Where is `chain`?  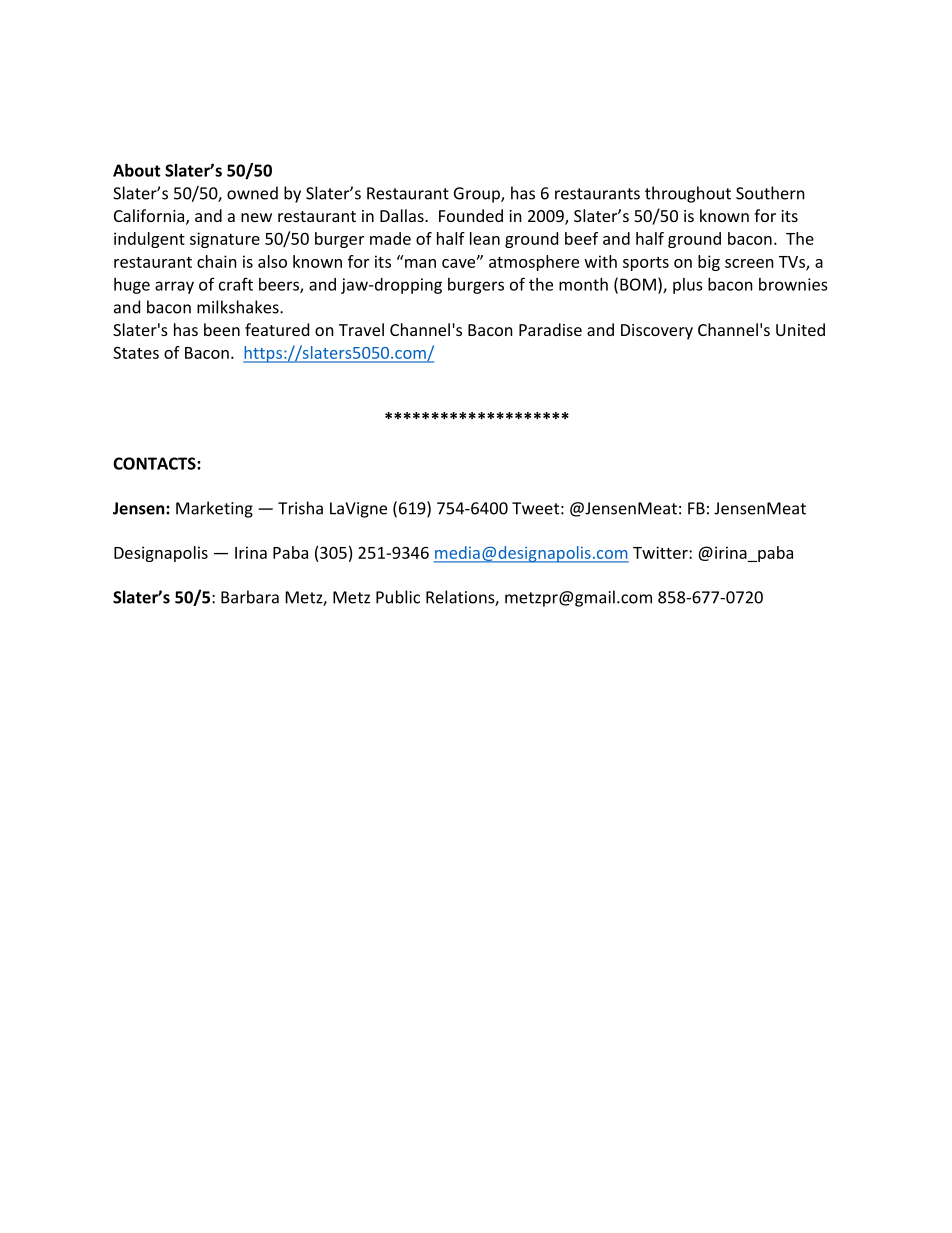 chain is located at coordinates (217, 261).
